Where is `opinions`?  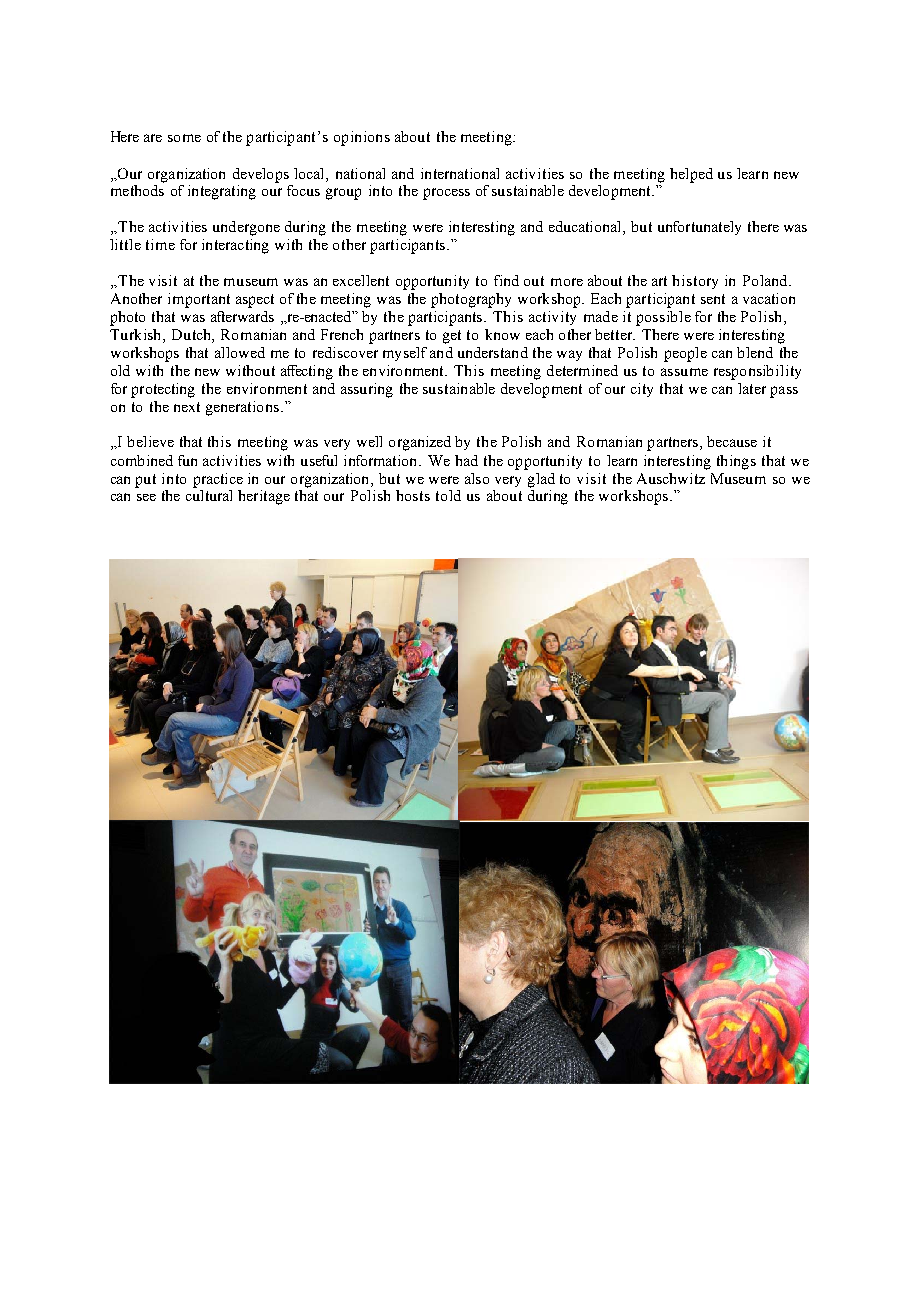 opinions is located at coordinates (362, 138).
